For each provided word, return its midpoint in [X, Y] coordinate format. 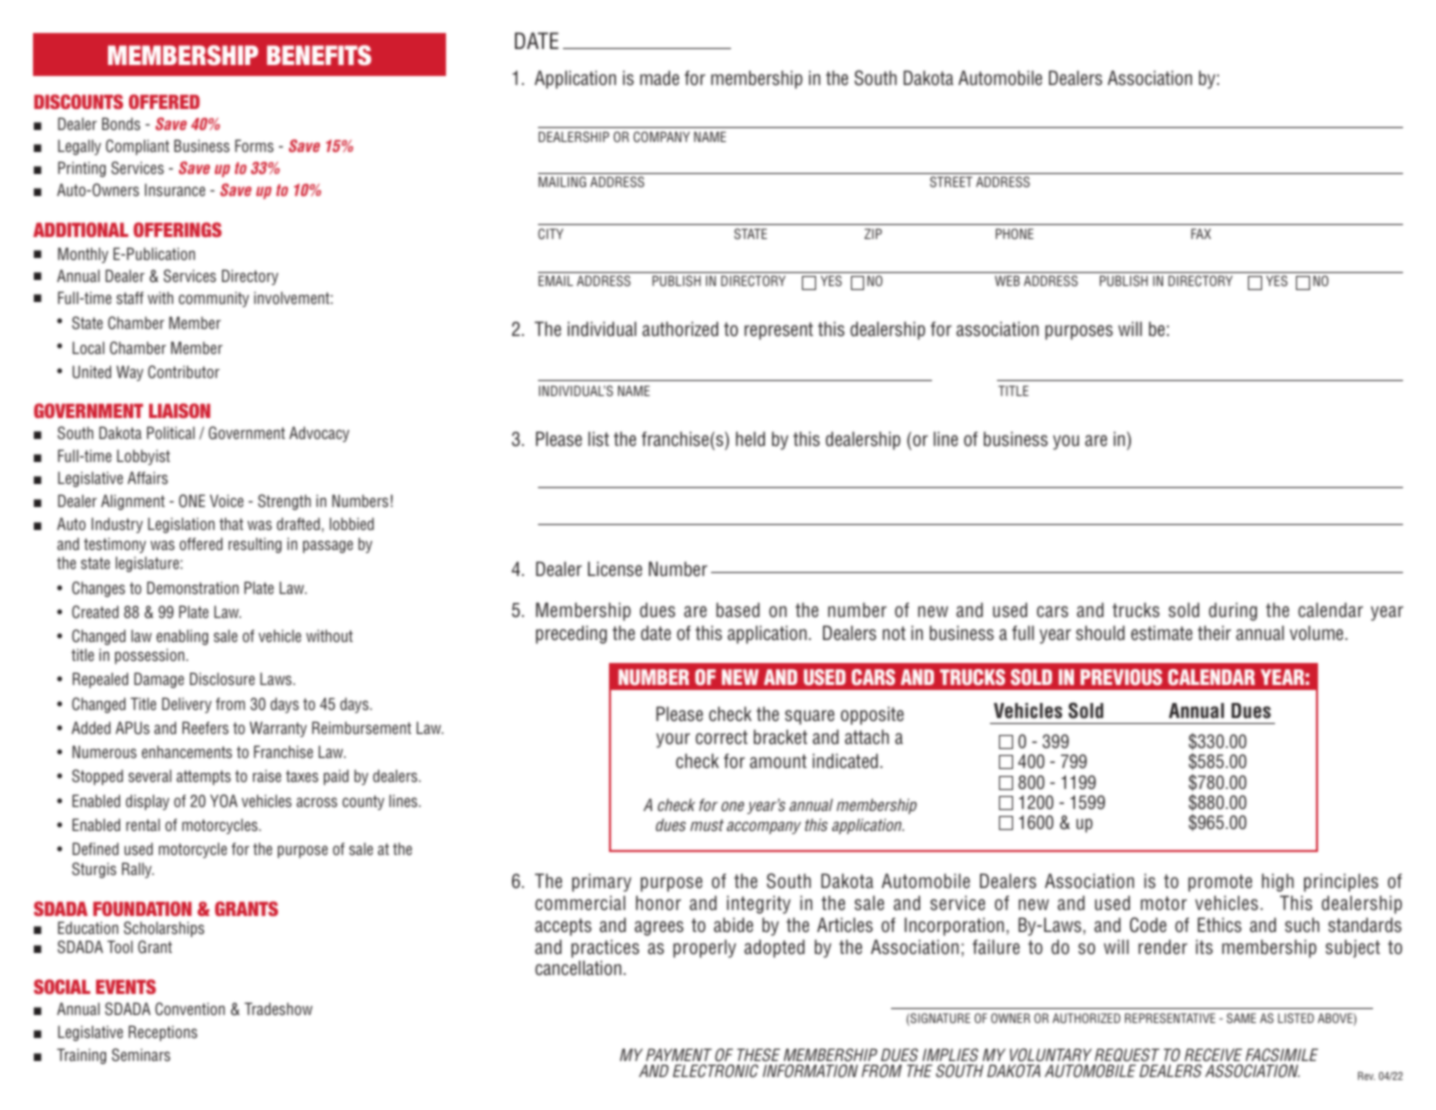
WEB [1007, 281]
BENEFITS [319, 55]
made [659, 78]
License [615, 569]
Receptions [163, 1033]
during [1233, 611]
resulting [255, 545]
